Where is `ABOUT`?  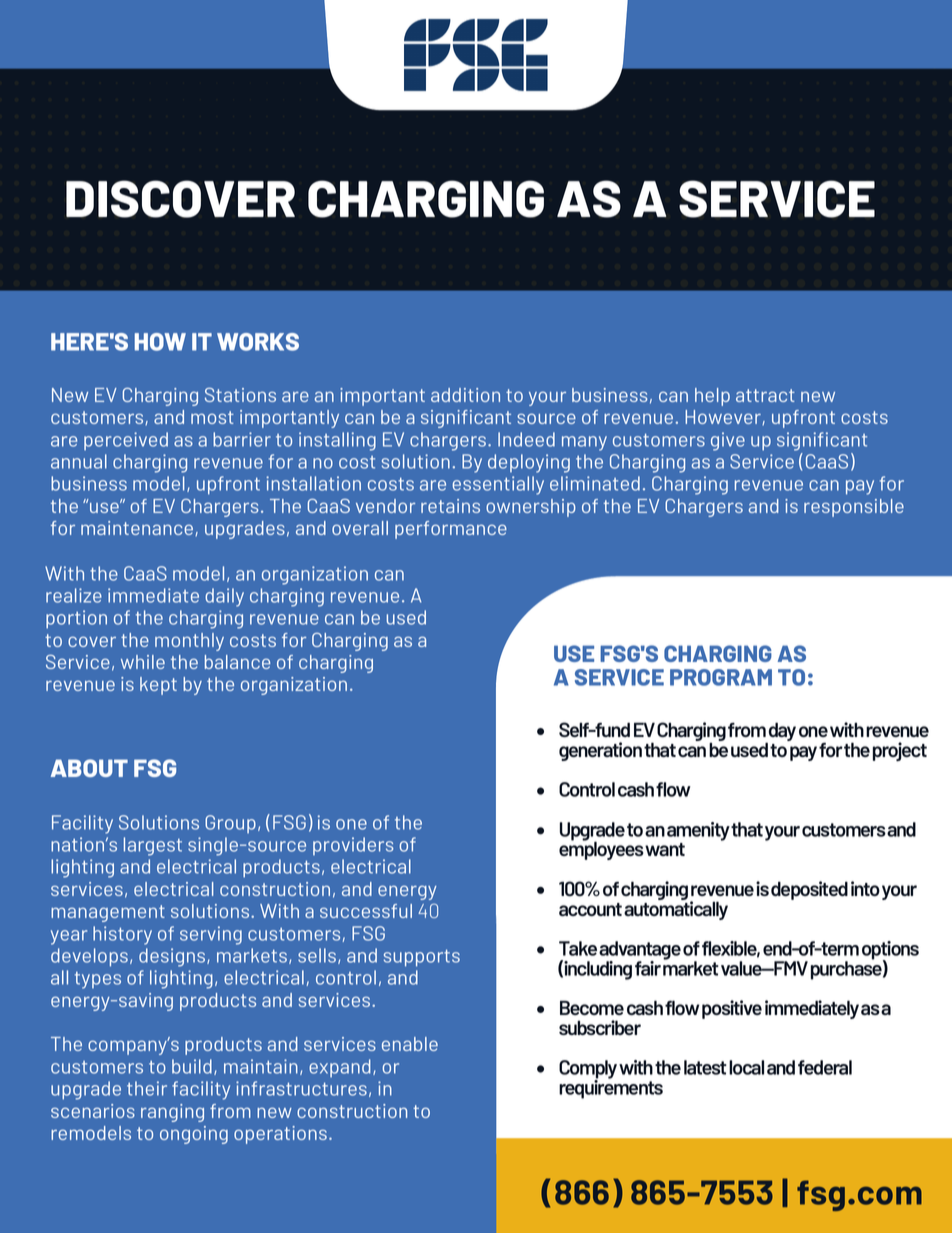 ABOUT is located at coordinates (89, 768).
